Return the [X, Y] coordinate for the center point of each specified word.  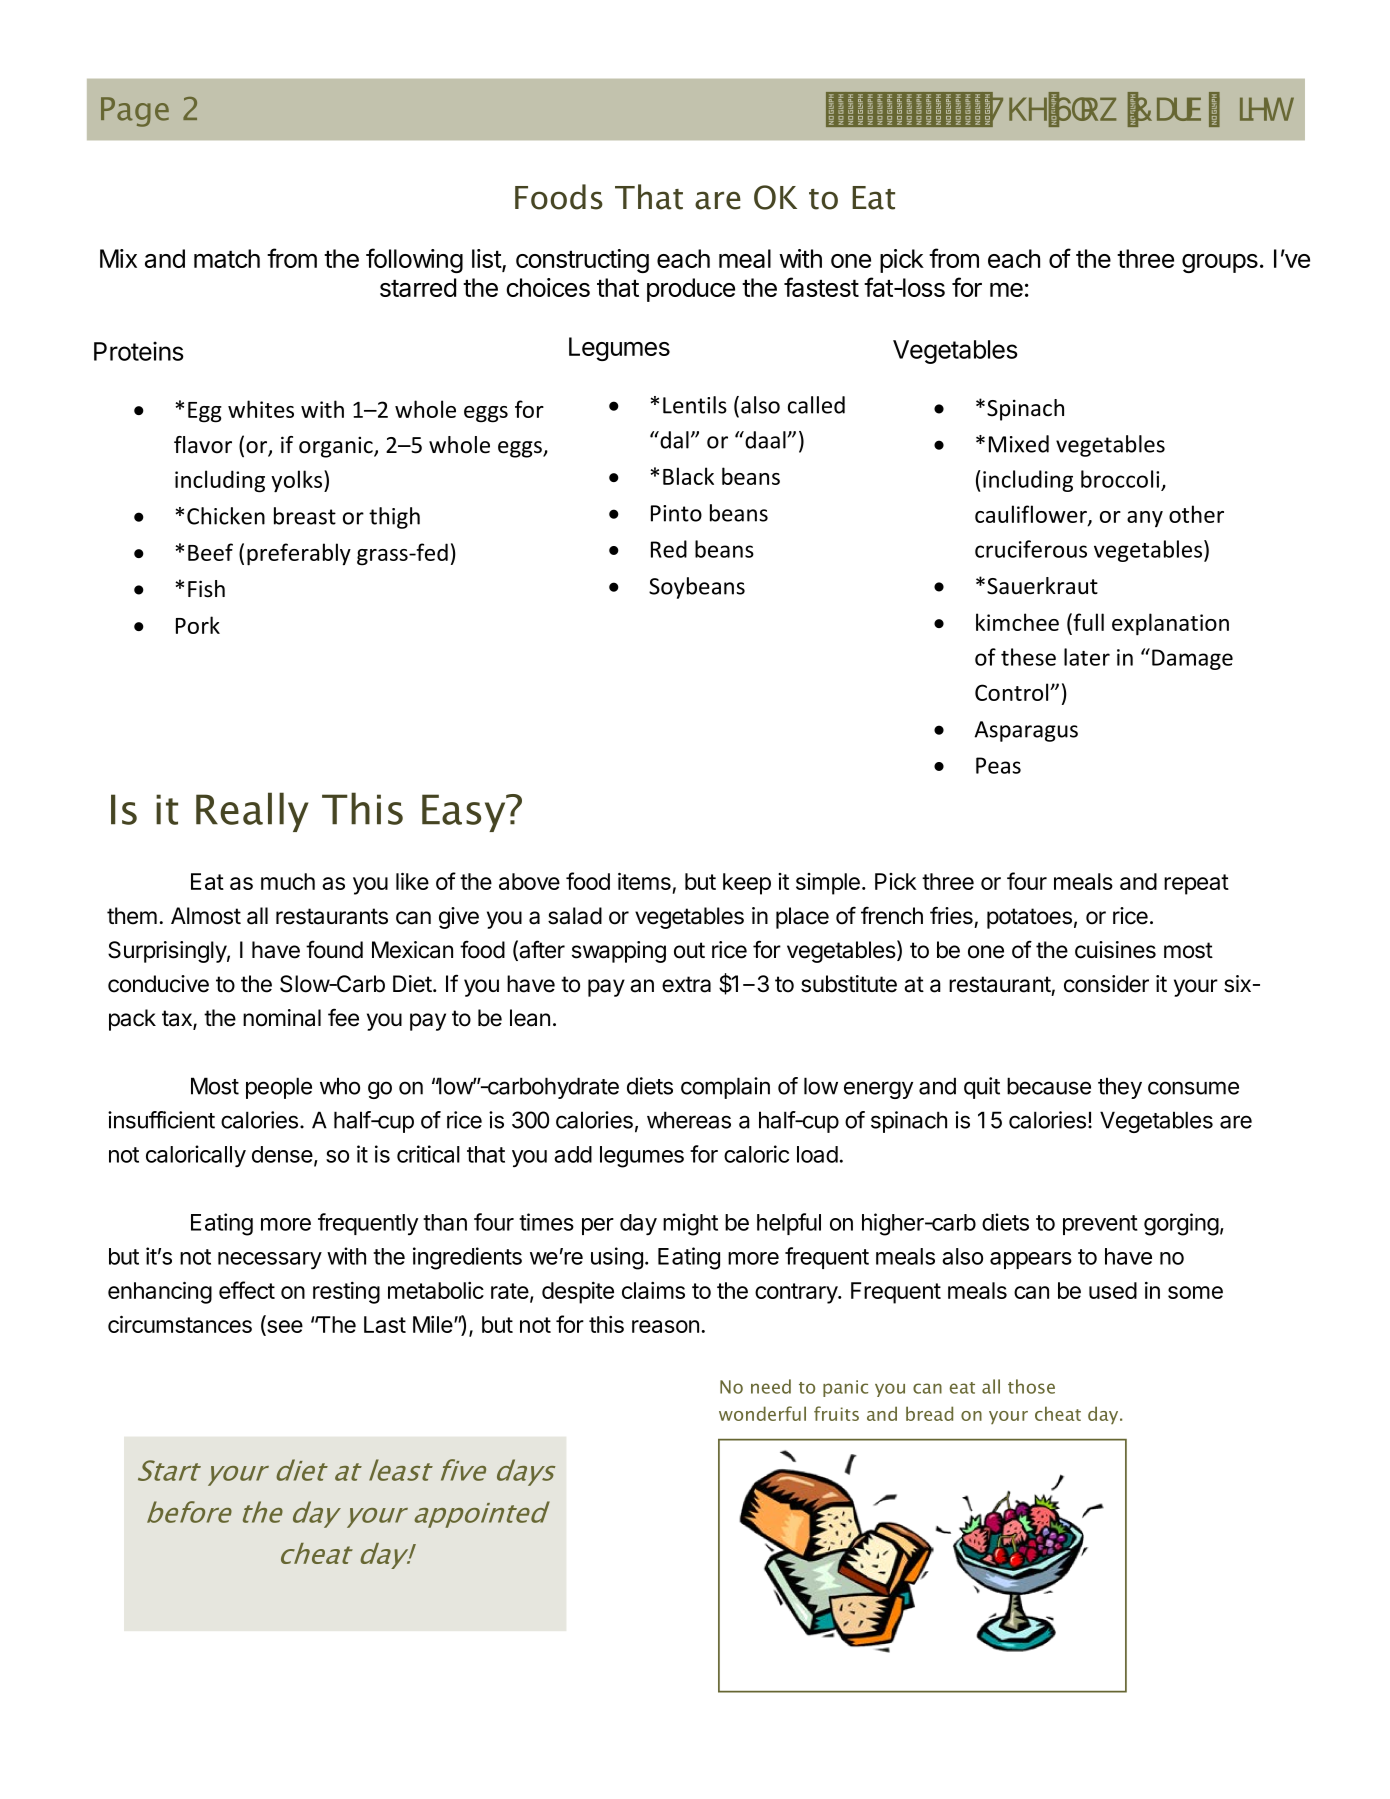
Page [135, 112]
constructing [582, 261]
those [1031, 1386]
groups [1220, 263]
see [284, 1328]
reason [665, 1326]
